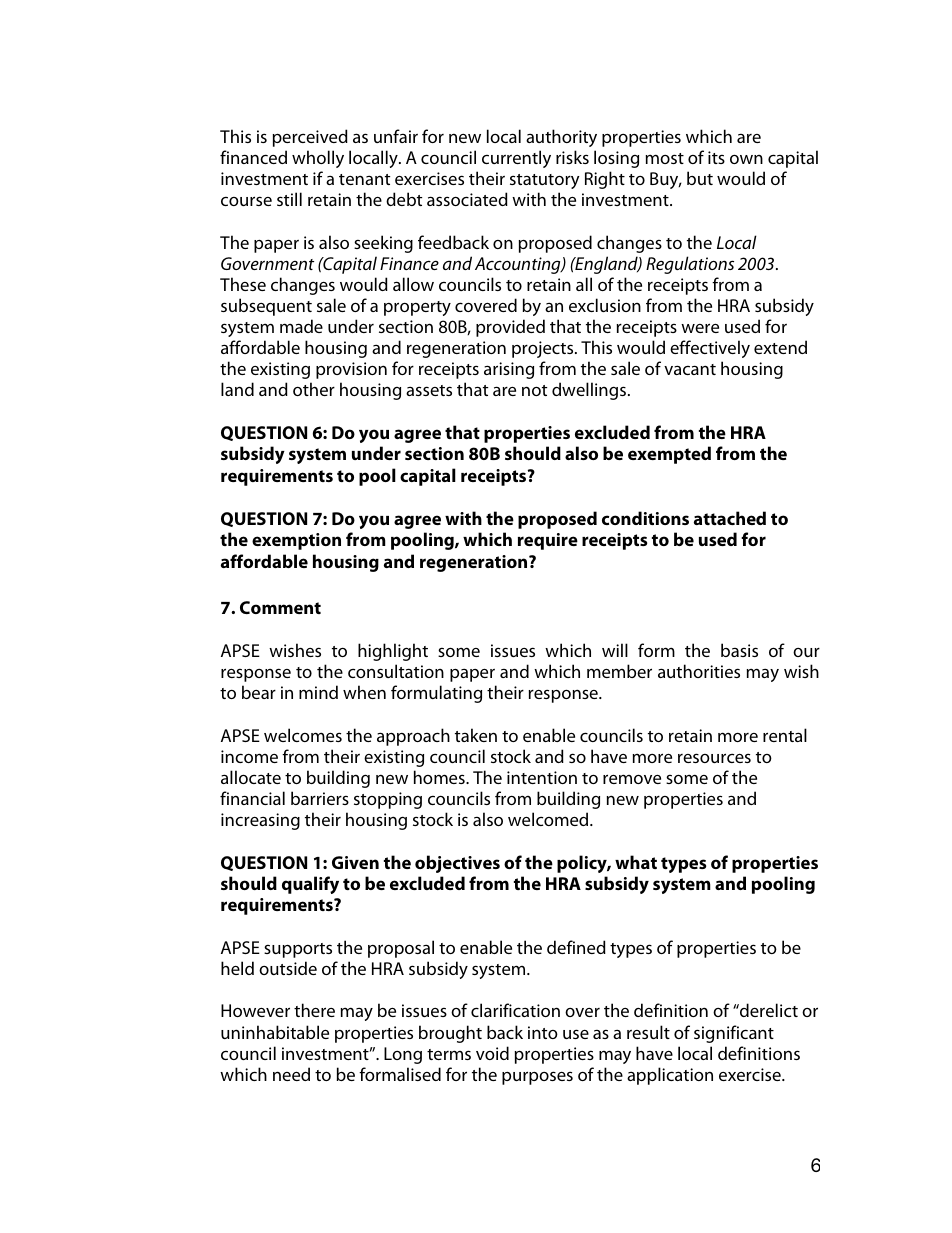 The width and height of the image is (952, 1233). I want to click on intention, so click(542, 777).
